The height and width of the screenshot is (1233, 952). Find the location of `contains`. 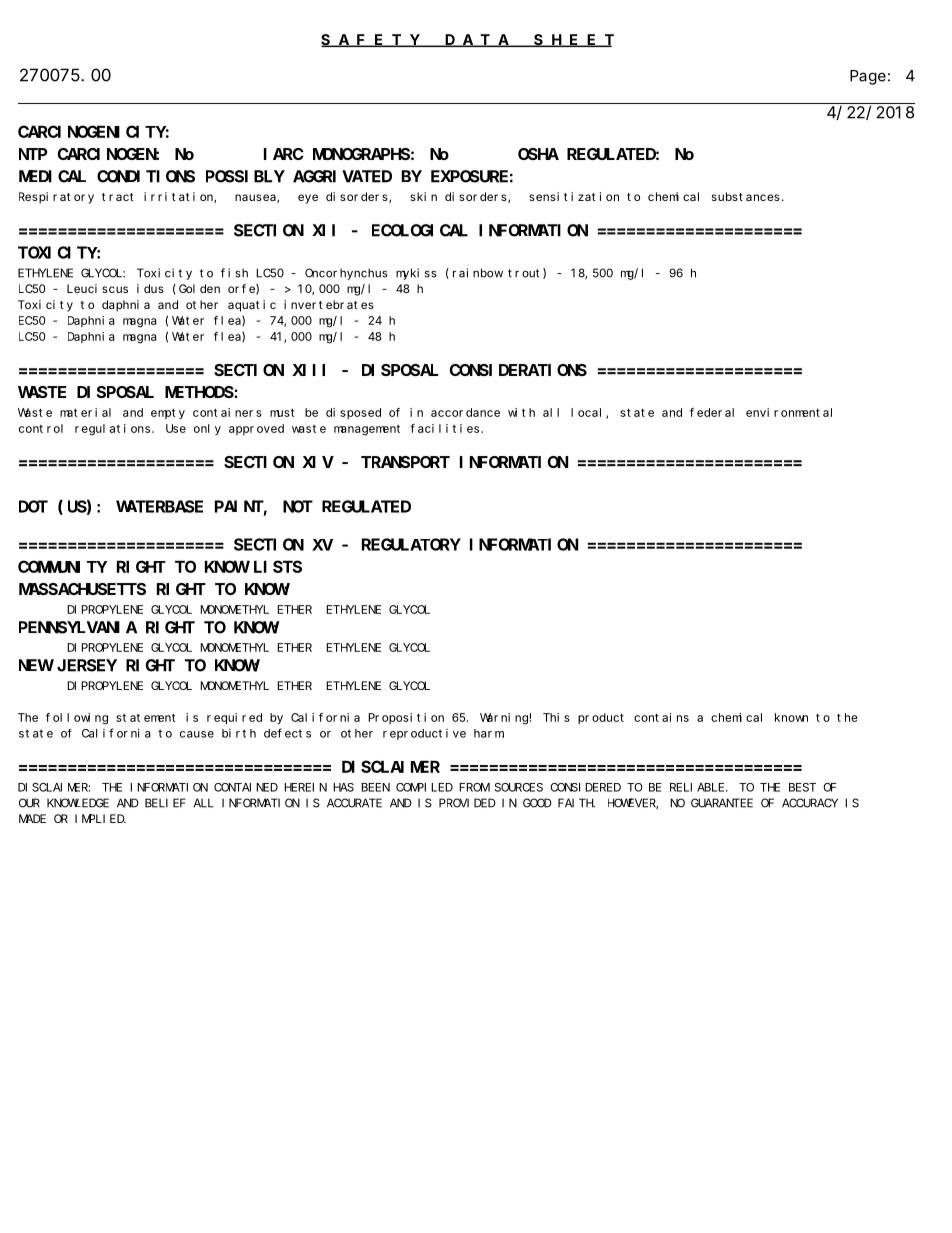

contains is located at coordinates (661, 717).
